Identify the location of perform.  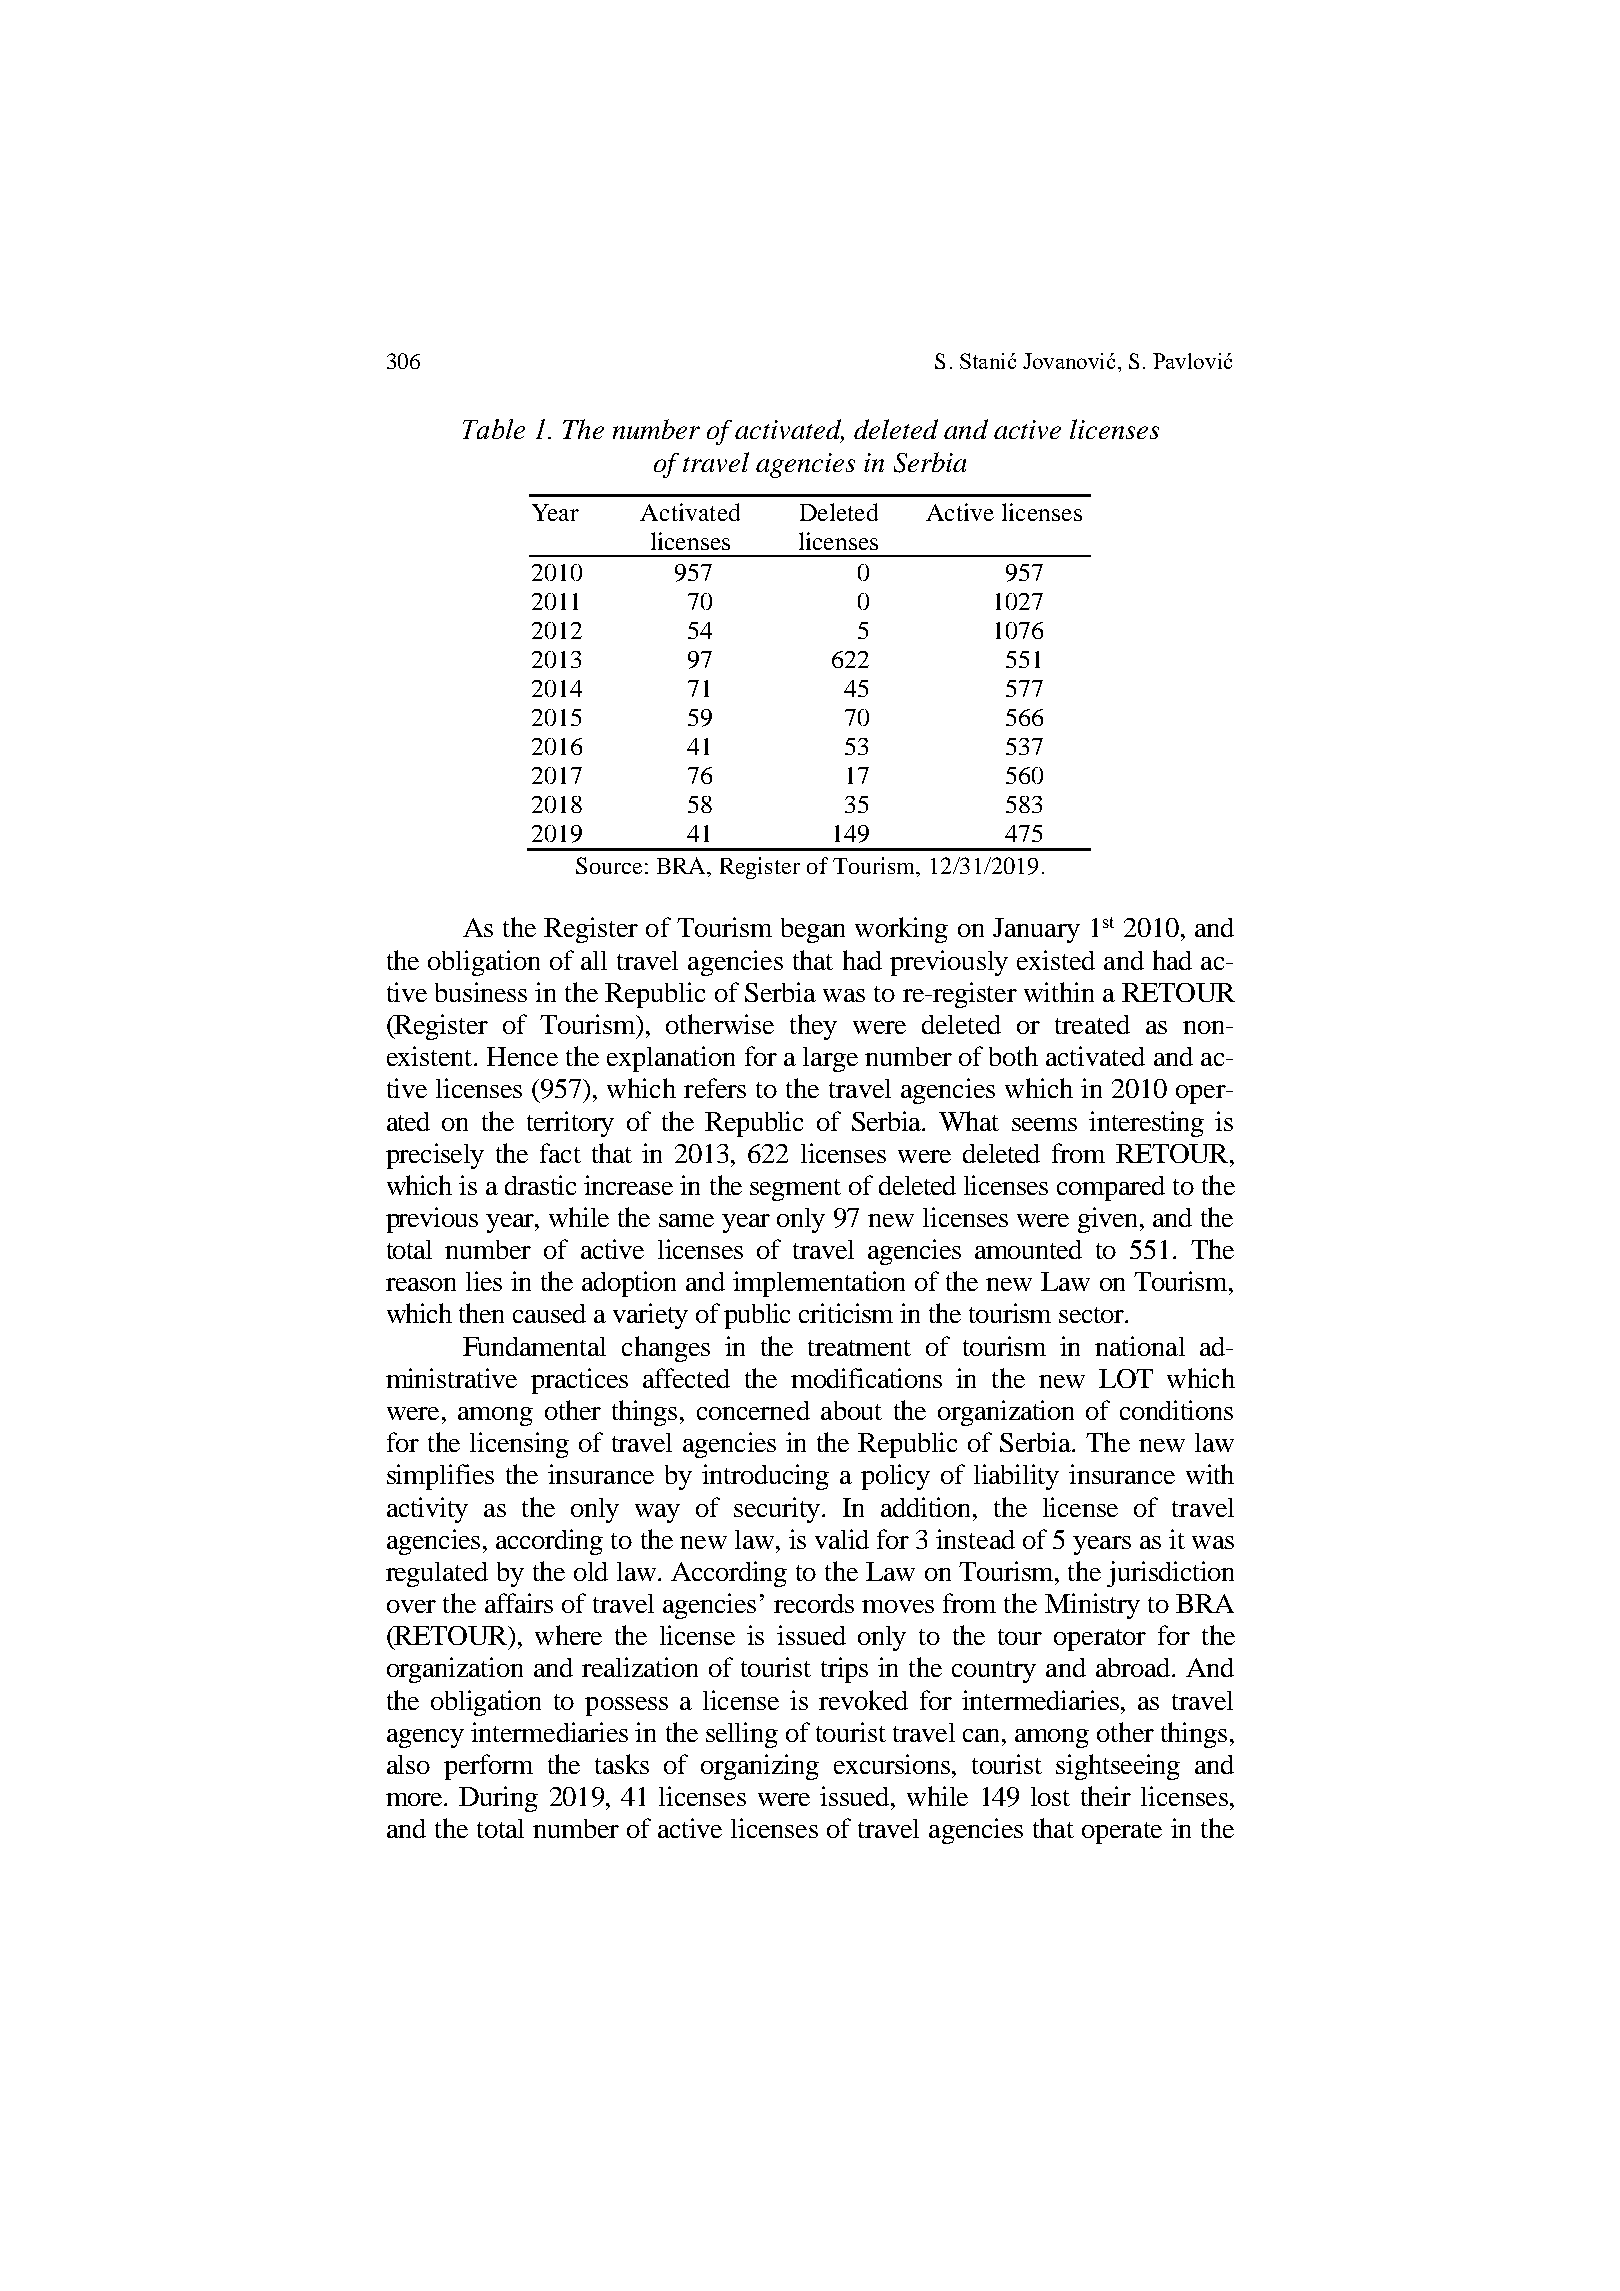
(488, 1767).
